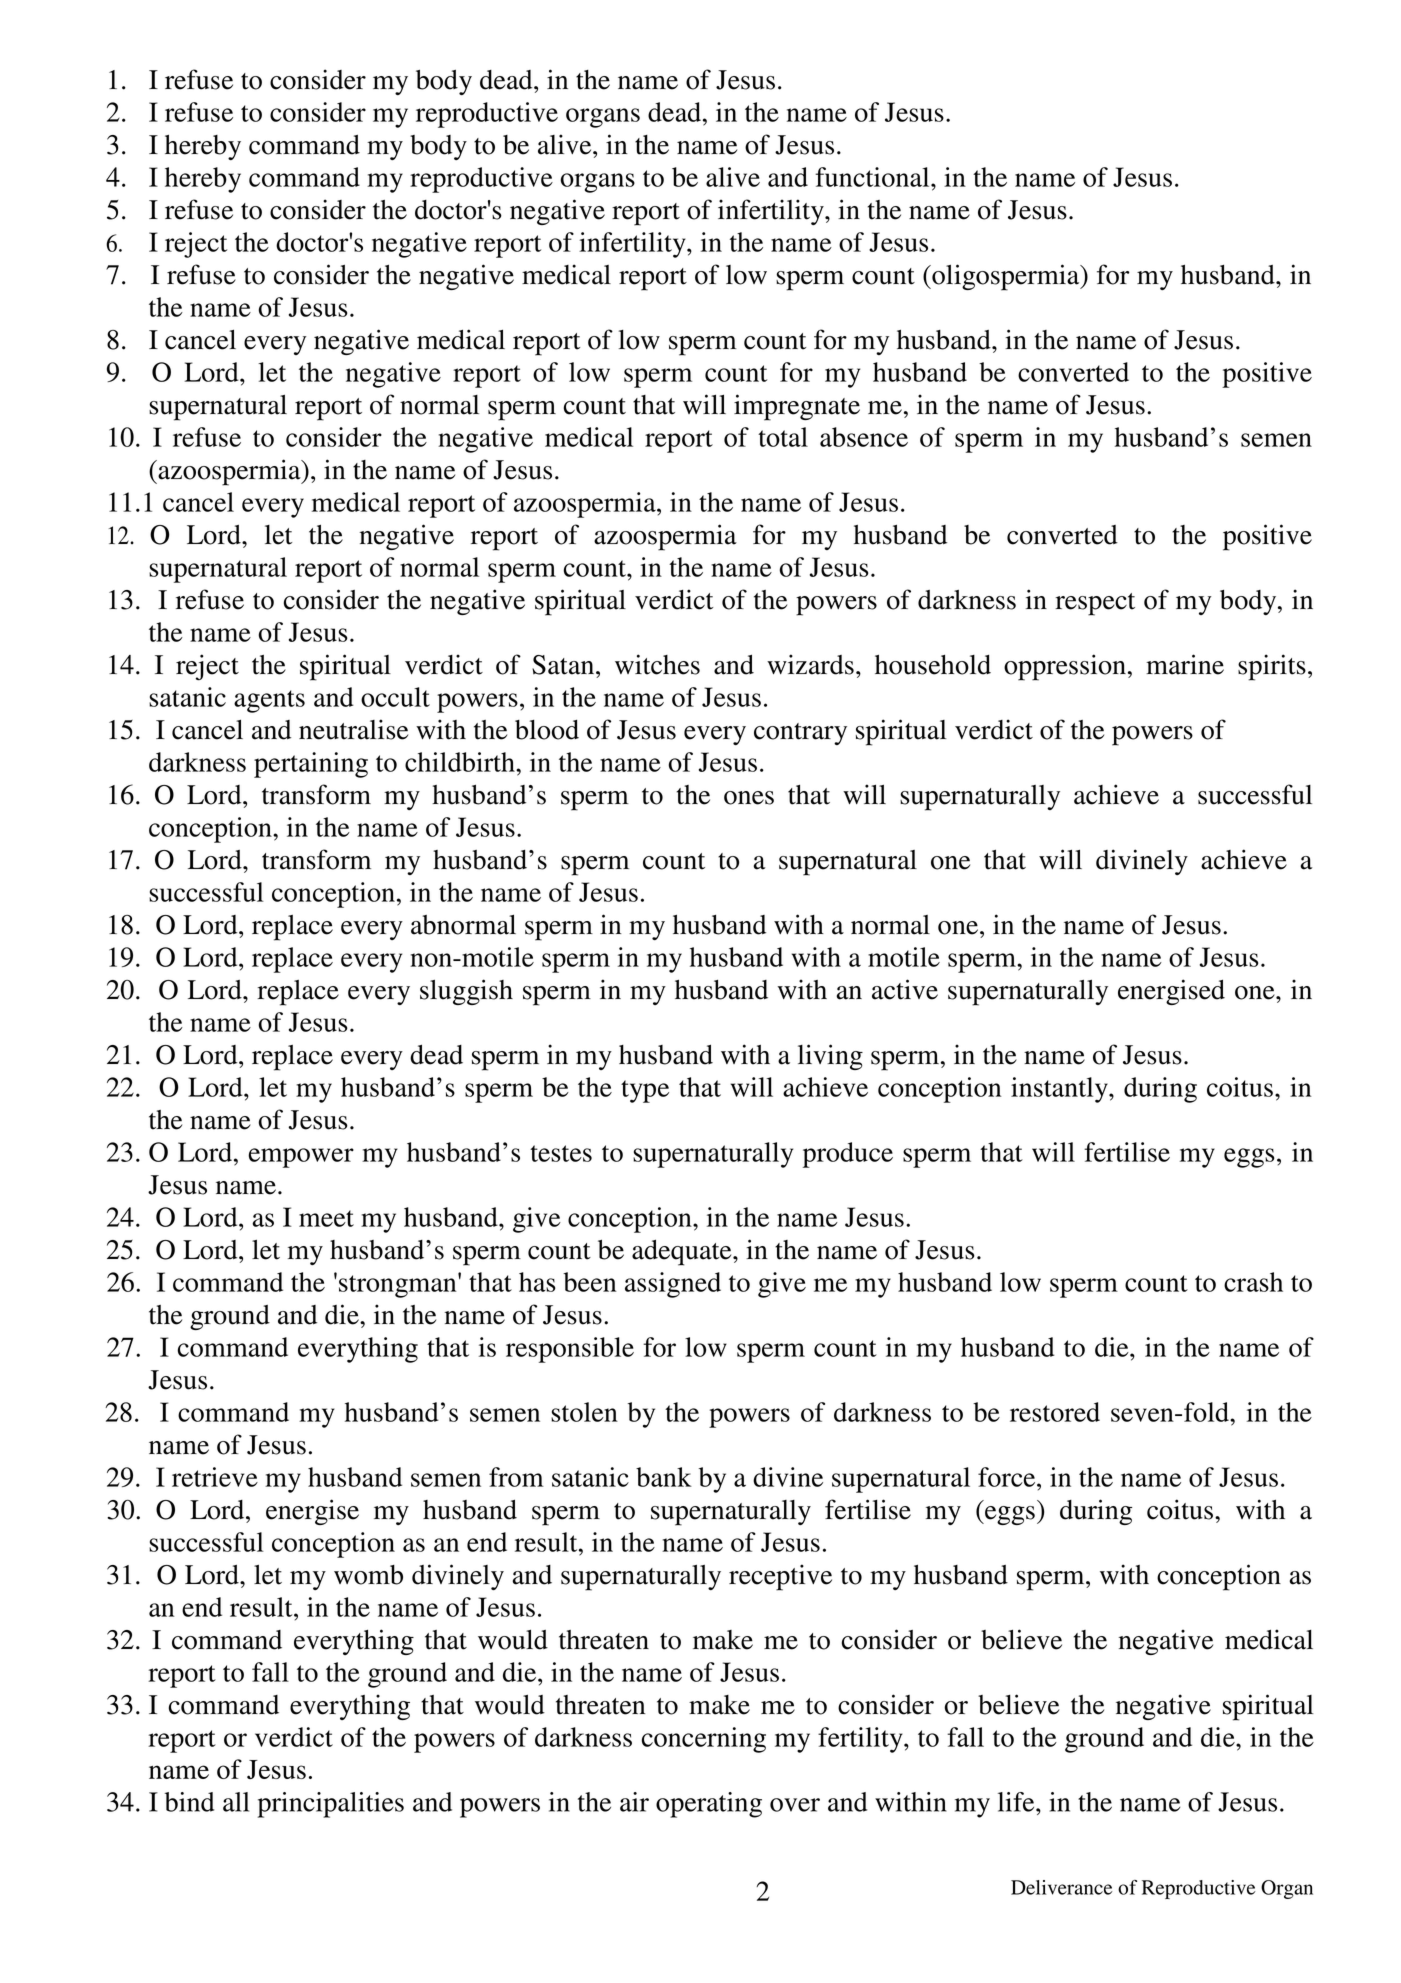 The height and width of the page is (1983, 1401). What do you see at coordinates (864, 437) in the page?
I see `absence` at bounding box center [864, 437].
